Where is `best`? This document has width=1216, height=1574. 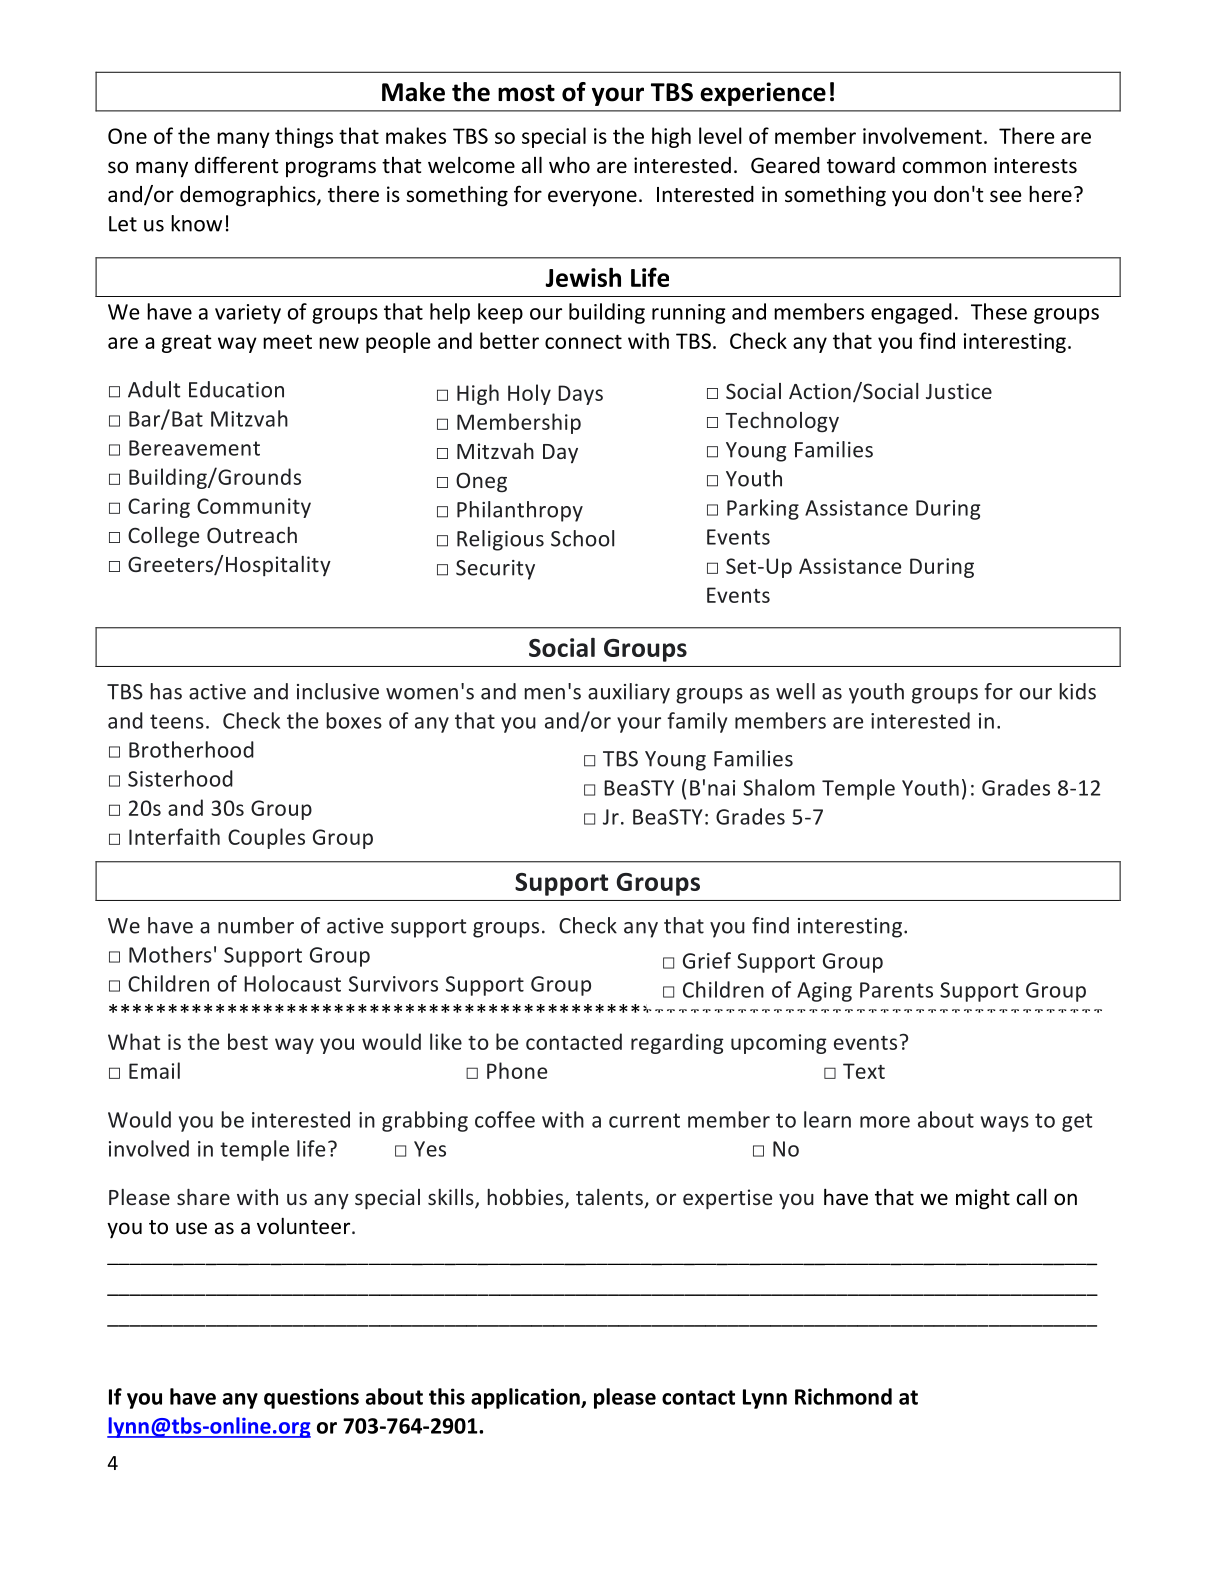 best is located at coordinates (248, 1041).
